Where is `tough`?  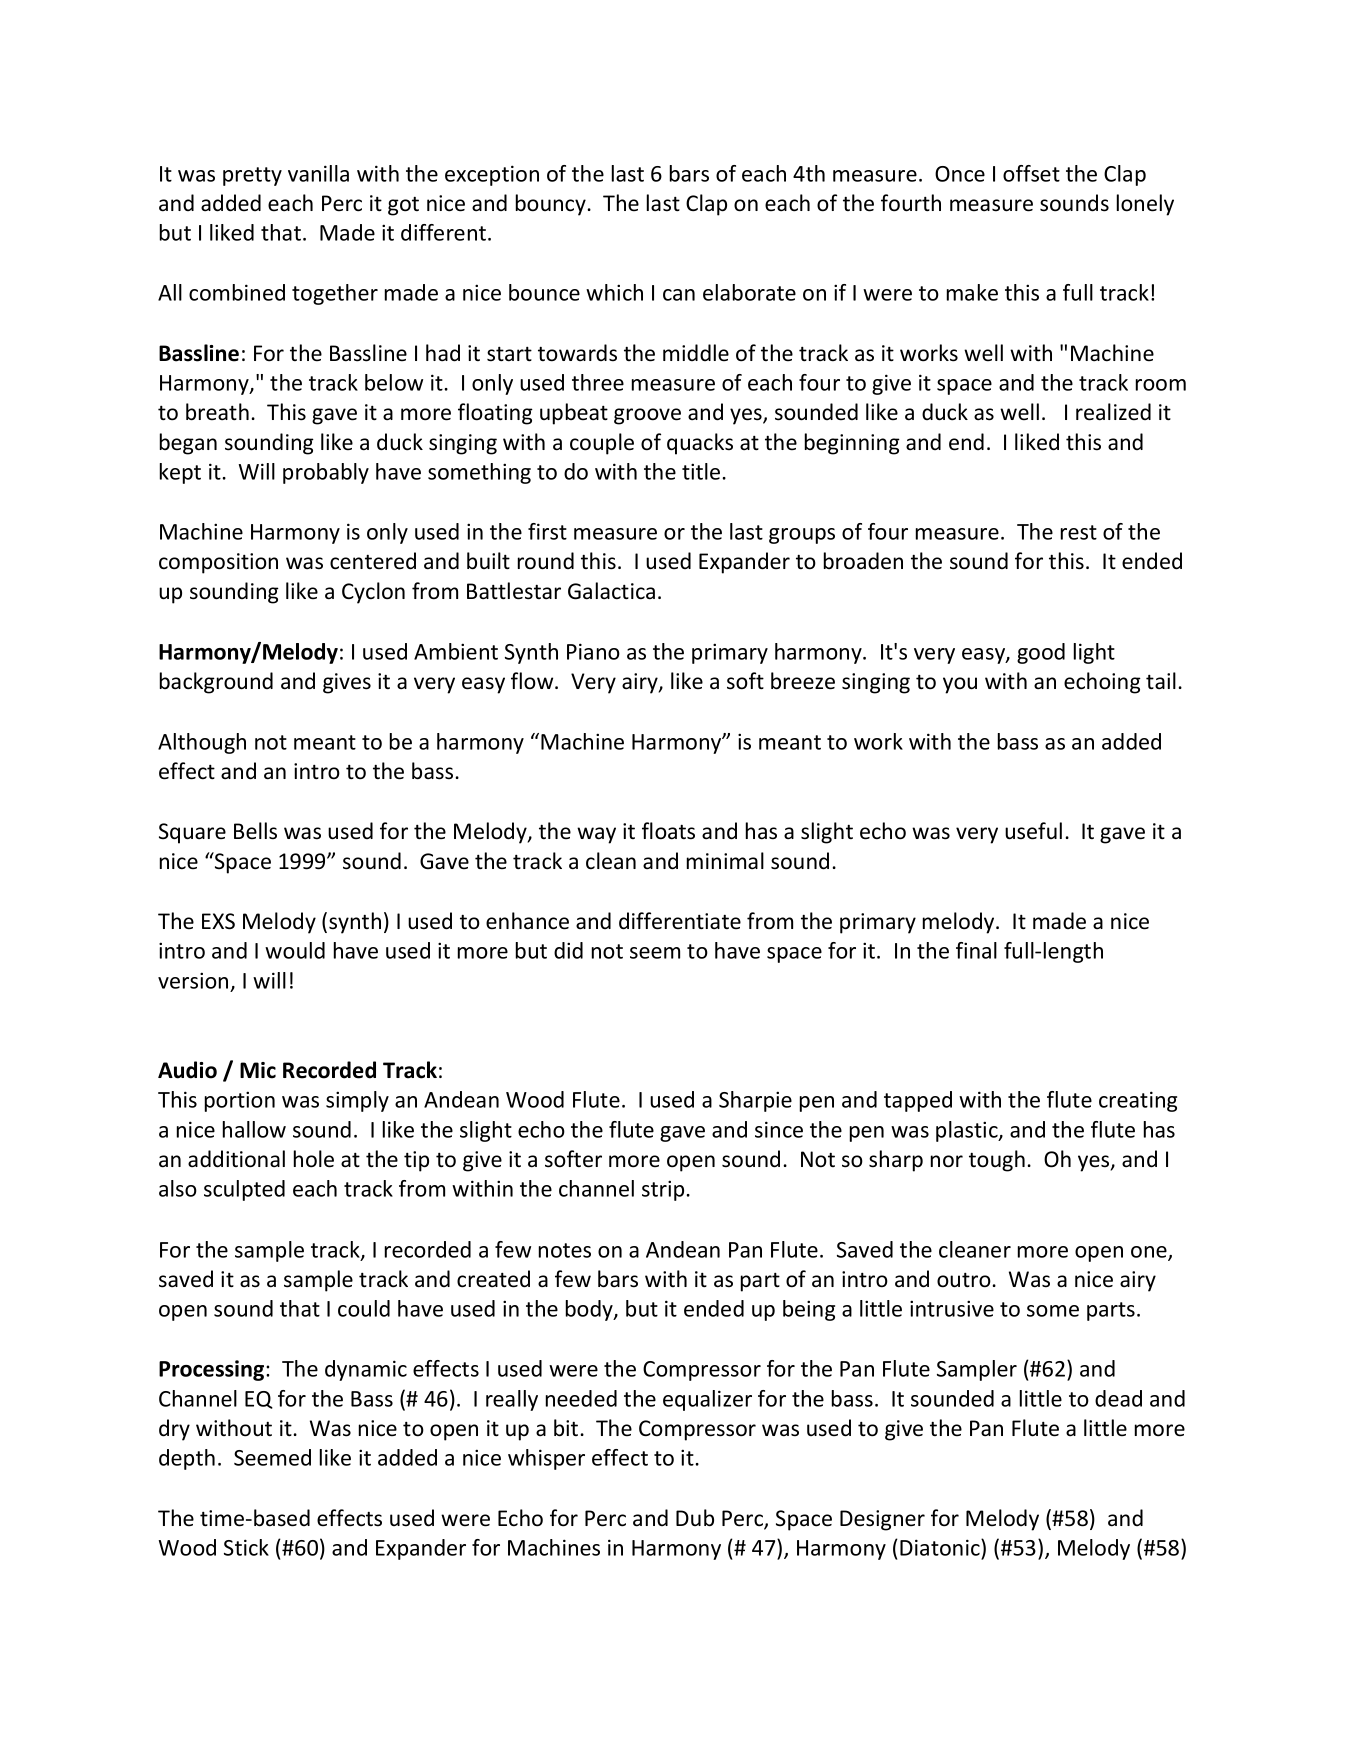 tough is located at coordinates (997, 1161).
